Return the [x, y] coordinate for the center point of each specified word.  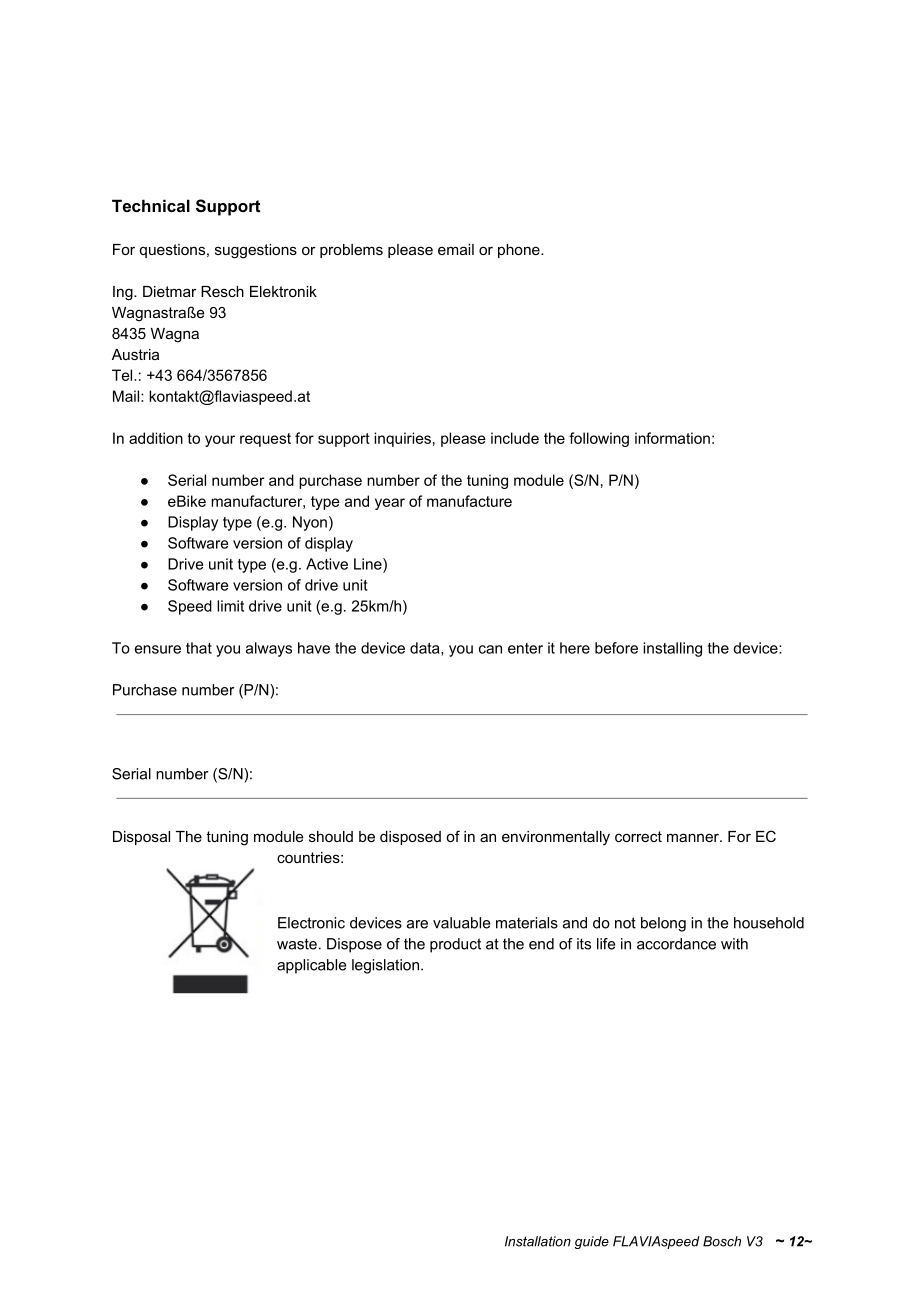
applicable [311, 966]
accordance [676, 944]
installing [672, 649]
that [199, 648]
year [390, 504]
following [599, 439]
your [220, 441]
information [672, 438]
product [455, 945]
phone [520, 251]
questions [174, 251]
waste [297, 944]
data [426, 649]
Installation [538, 1241]
